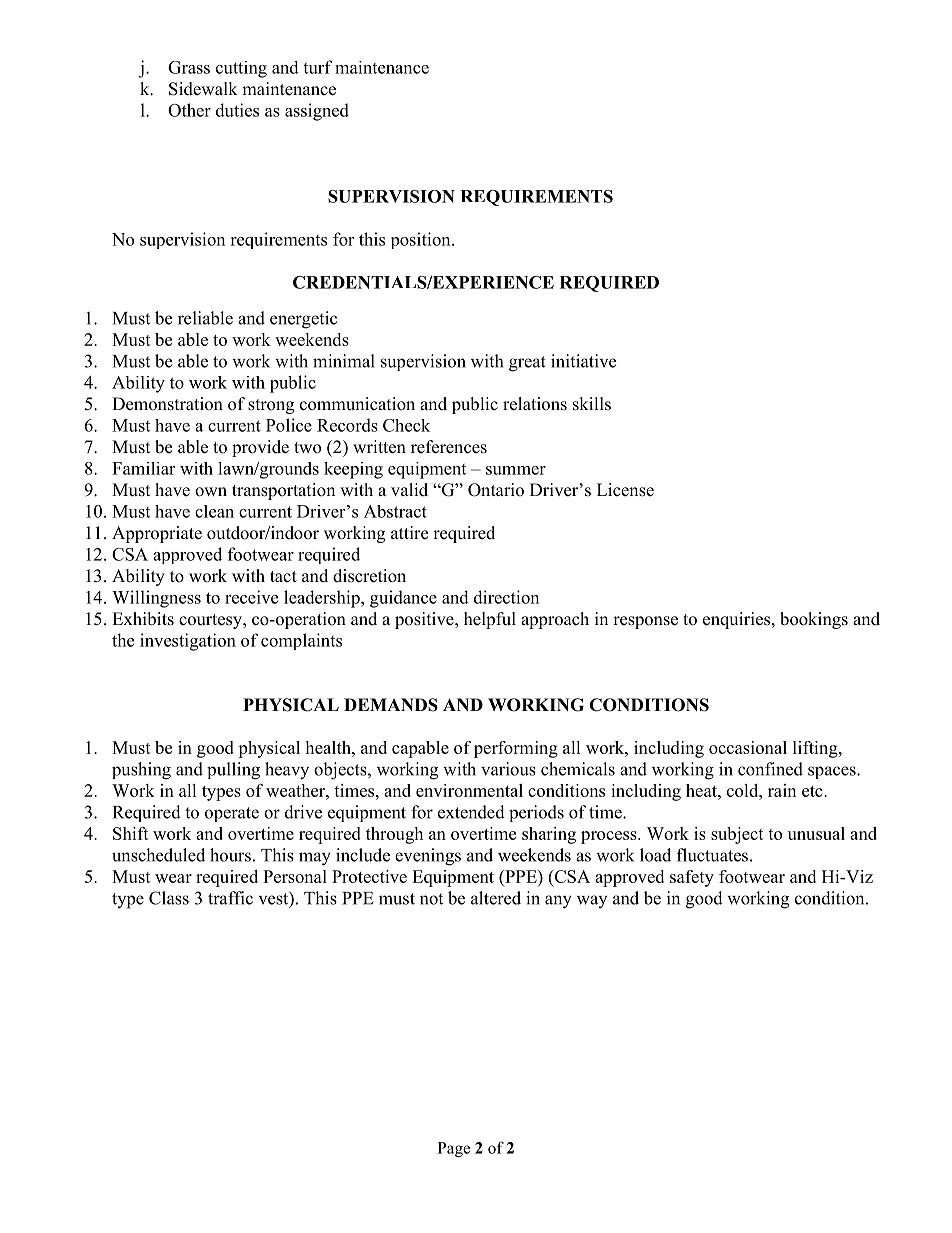 This document has width=952, height=1233. I want to click on safety, so click(692, 878).
